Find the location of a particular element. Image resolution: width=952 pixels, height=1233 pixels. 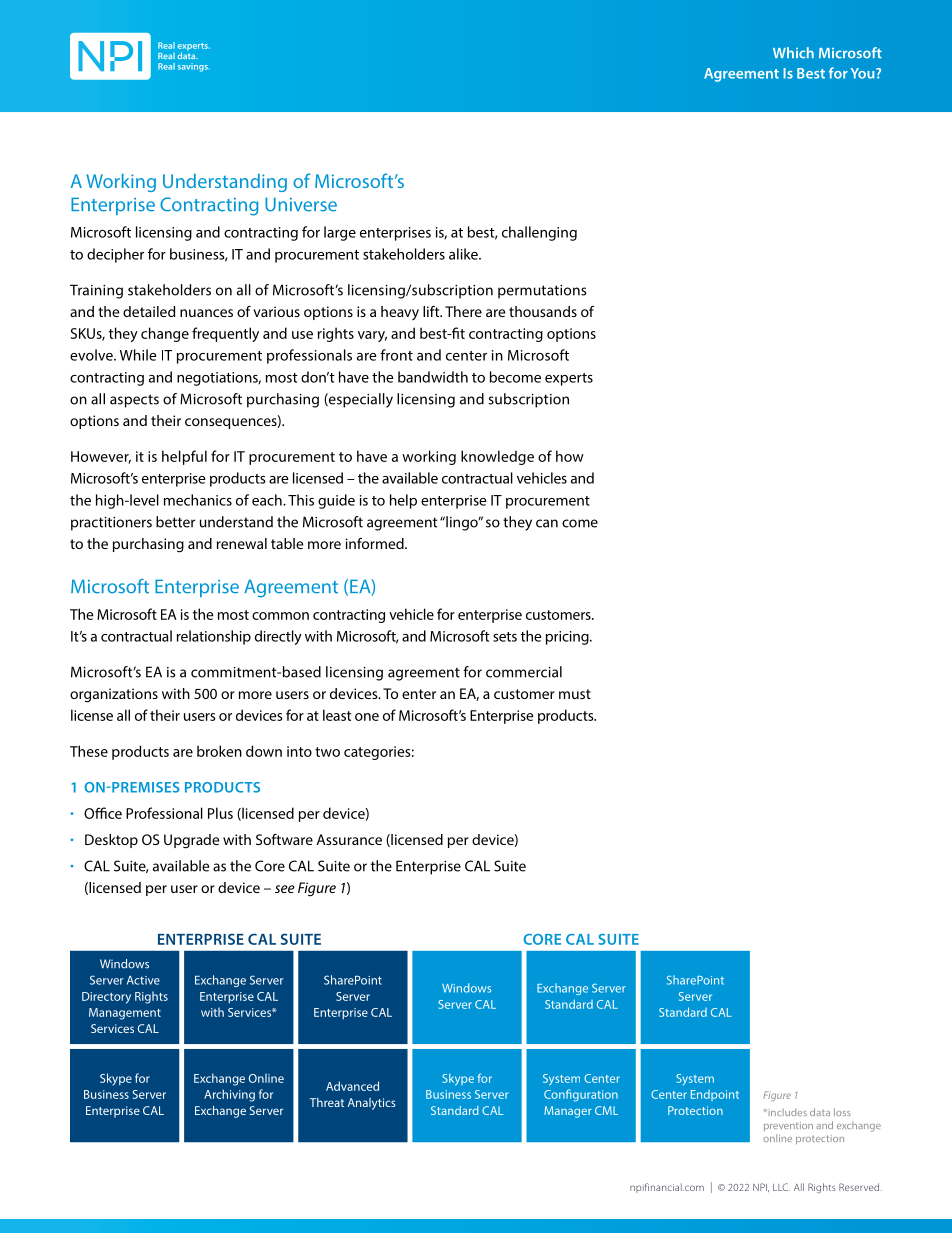

sets is located at coordinates (505, 637).
